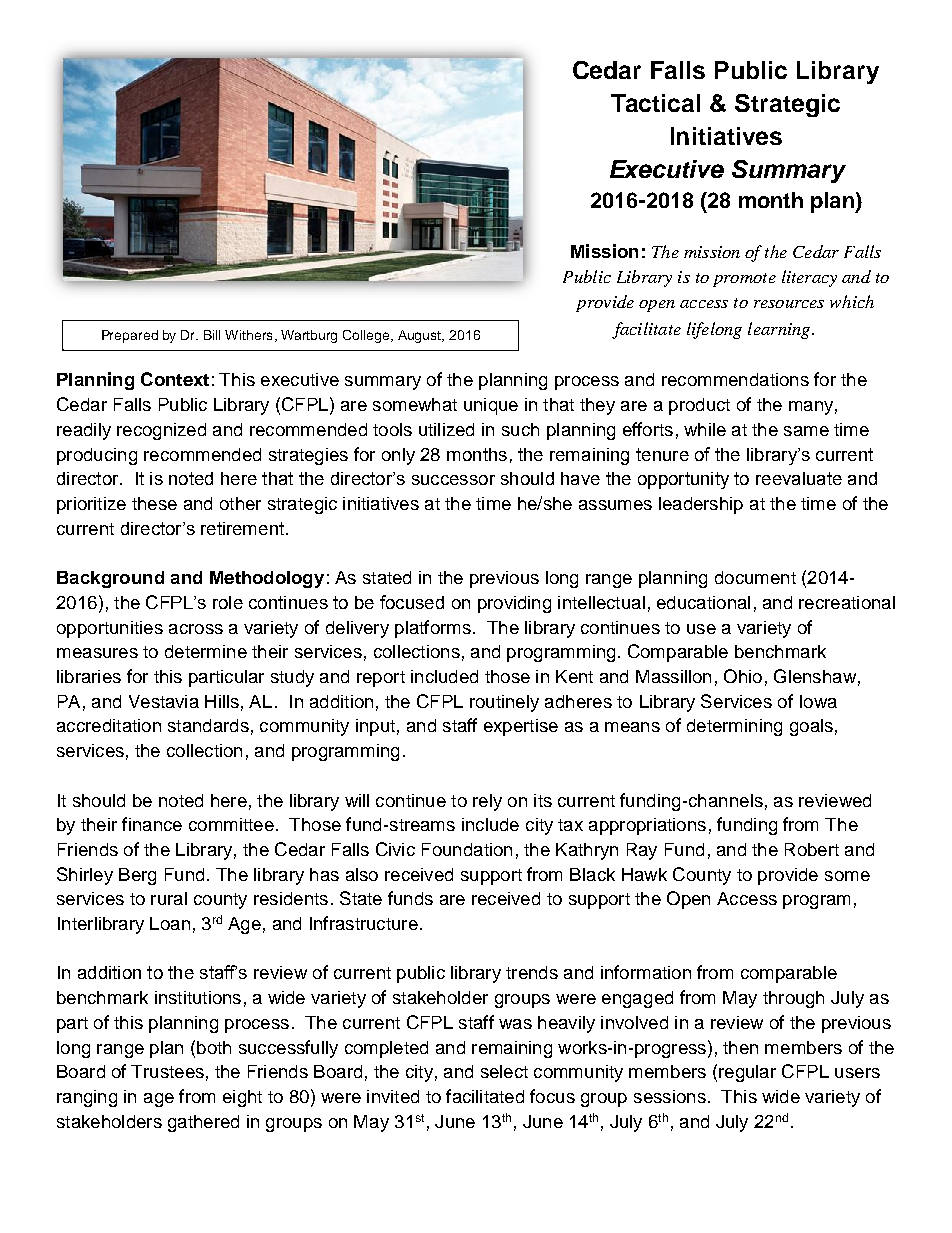 Image resolution: width=952 pixels, height=1233 pixels. I want to click on select, so click(504, 1071).
